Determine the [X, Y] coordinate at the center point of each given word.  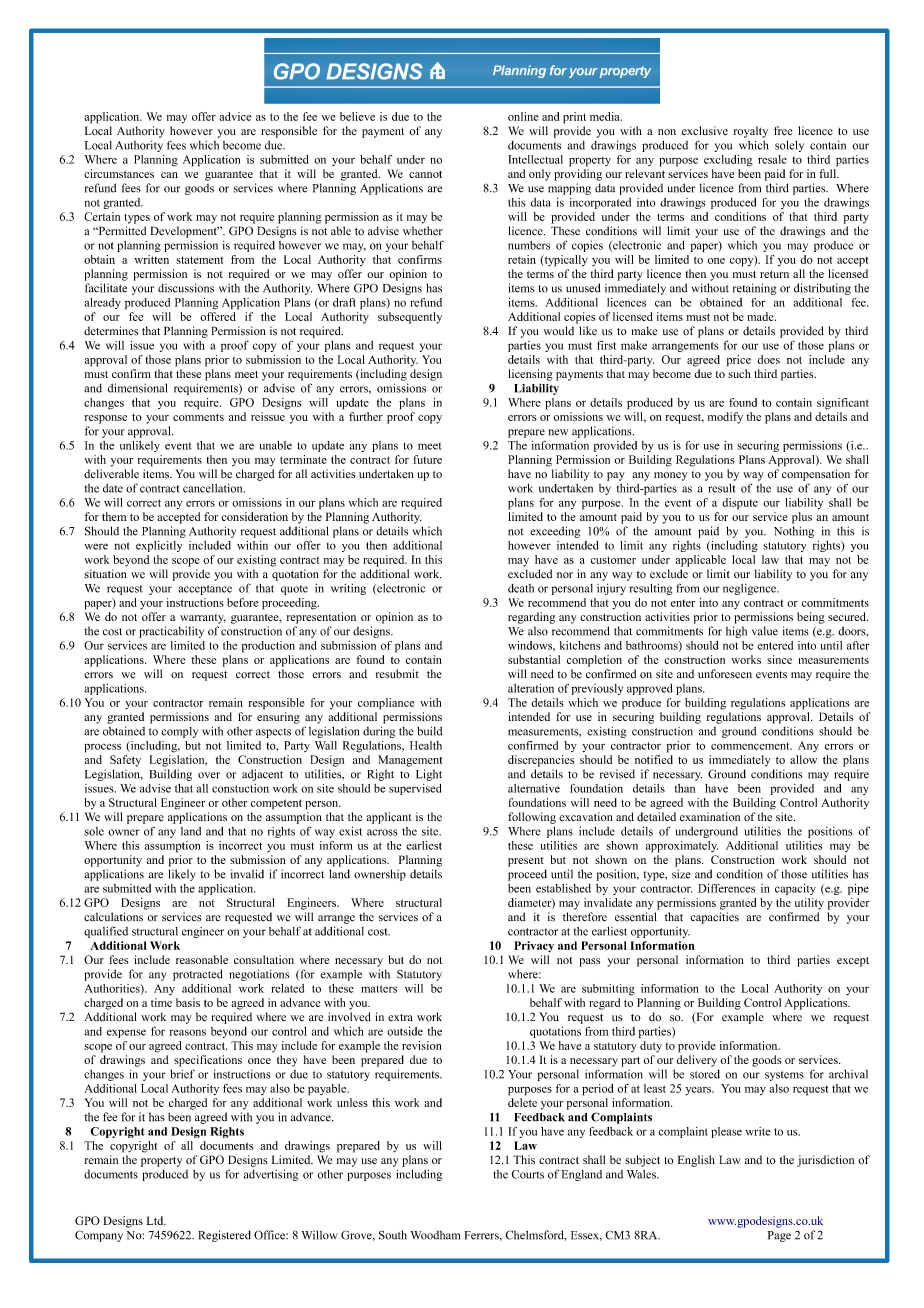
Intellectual [535, 159]
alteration [531, 688]
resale [772, 159]
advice [235, 116]
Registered [224, 1236]
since [779, 659]
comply [179, 732]
